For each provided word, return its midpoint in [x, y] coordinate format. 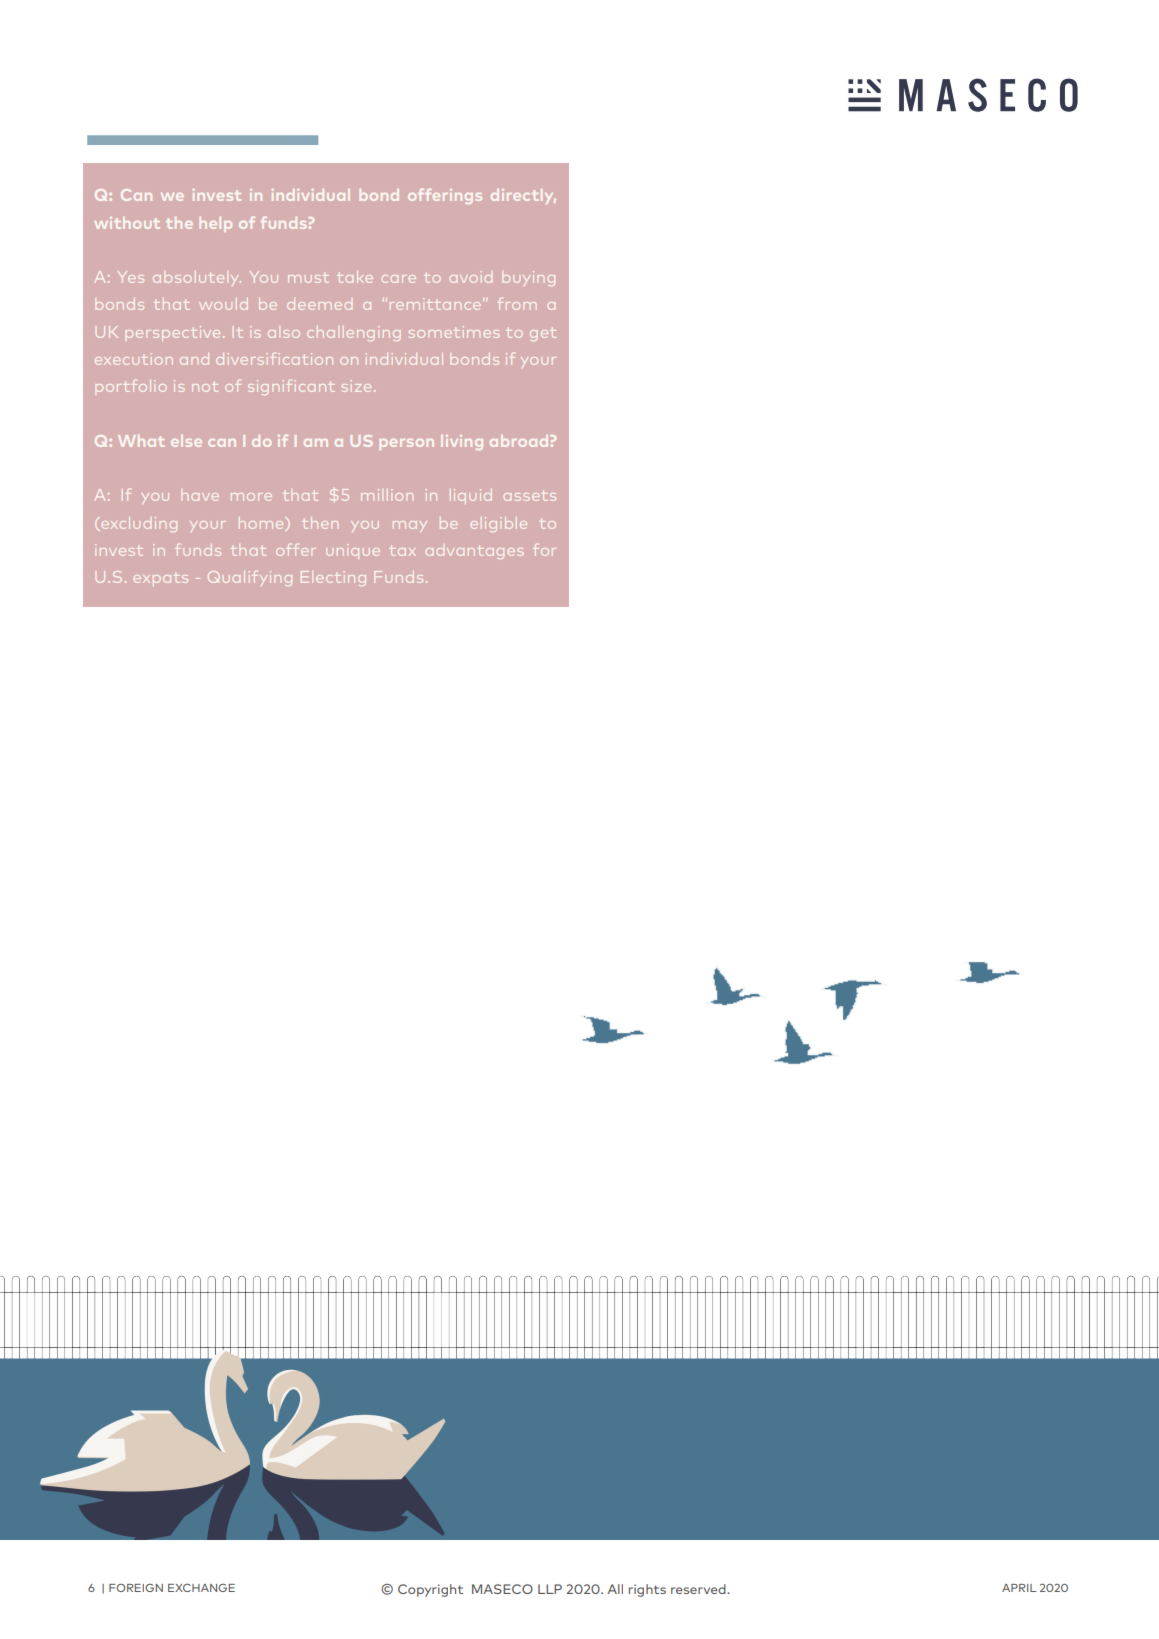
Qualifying [250, 578]
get [543, 334]
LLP [550, 1589]
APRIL [1019, 1588]
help [216, 224]
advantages [474, 552]
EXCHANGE [201, 1587]
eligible [499, 524]
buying [529, 278]
